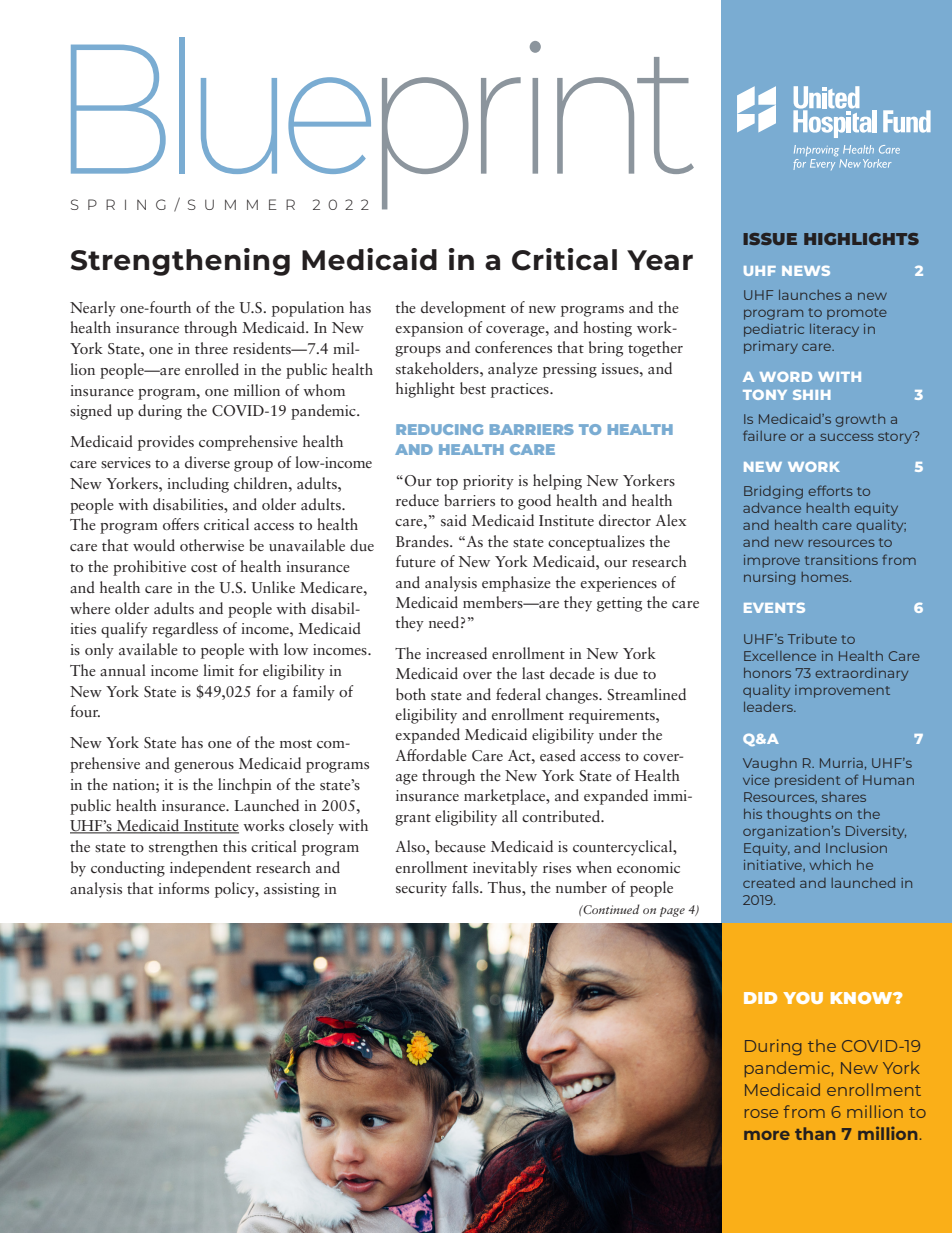  Describe the element at coordinates (382, 124) in the screenshot. I see `Blueprint` at that location.
